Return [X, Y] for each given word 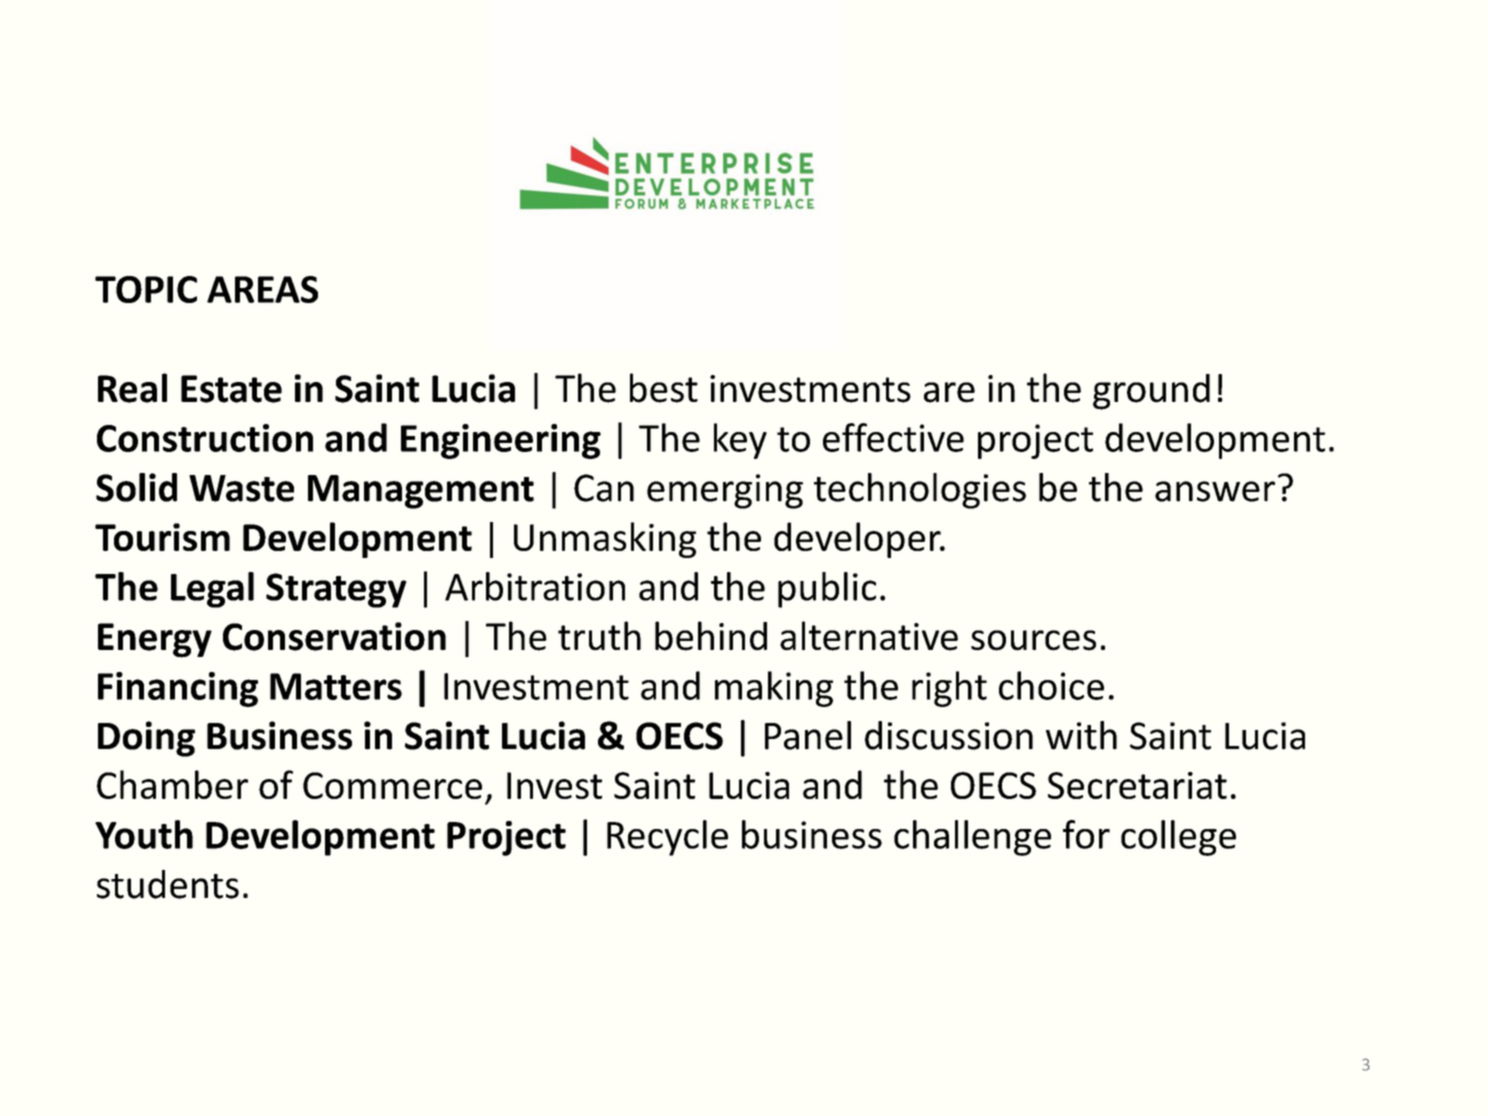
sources [1033, 640]
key [740, 441]
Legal [212, 590]
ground [1151, 392]
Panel [808, 735]
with [1081, 735]
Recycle [667, 838]
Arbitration [535, 586]
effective [893, 437]
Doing [146, 739]
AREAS [262, 289]
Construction [205, 438]
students [168, 884]
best [664, 388]
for [1086, 834]
